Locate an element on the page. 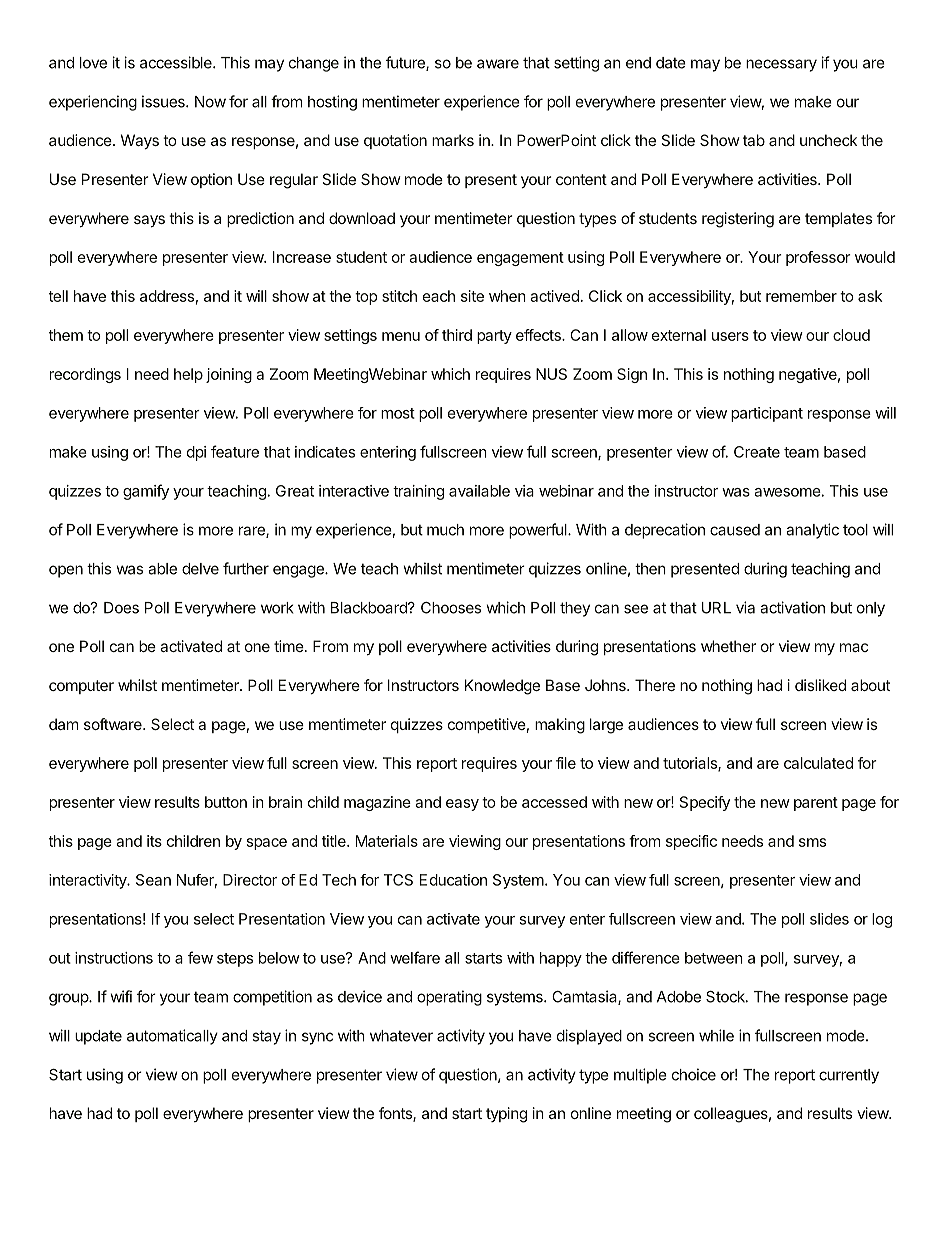 The width and height of the image is (952, 1233). necessary is located at coordinates (781, 65).
